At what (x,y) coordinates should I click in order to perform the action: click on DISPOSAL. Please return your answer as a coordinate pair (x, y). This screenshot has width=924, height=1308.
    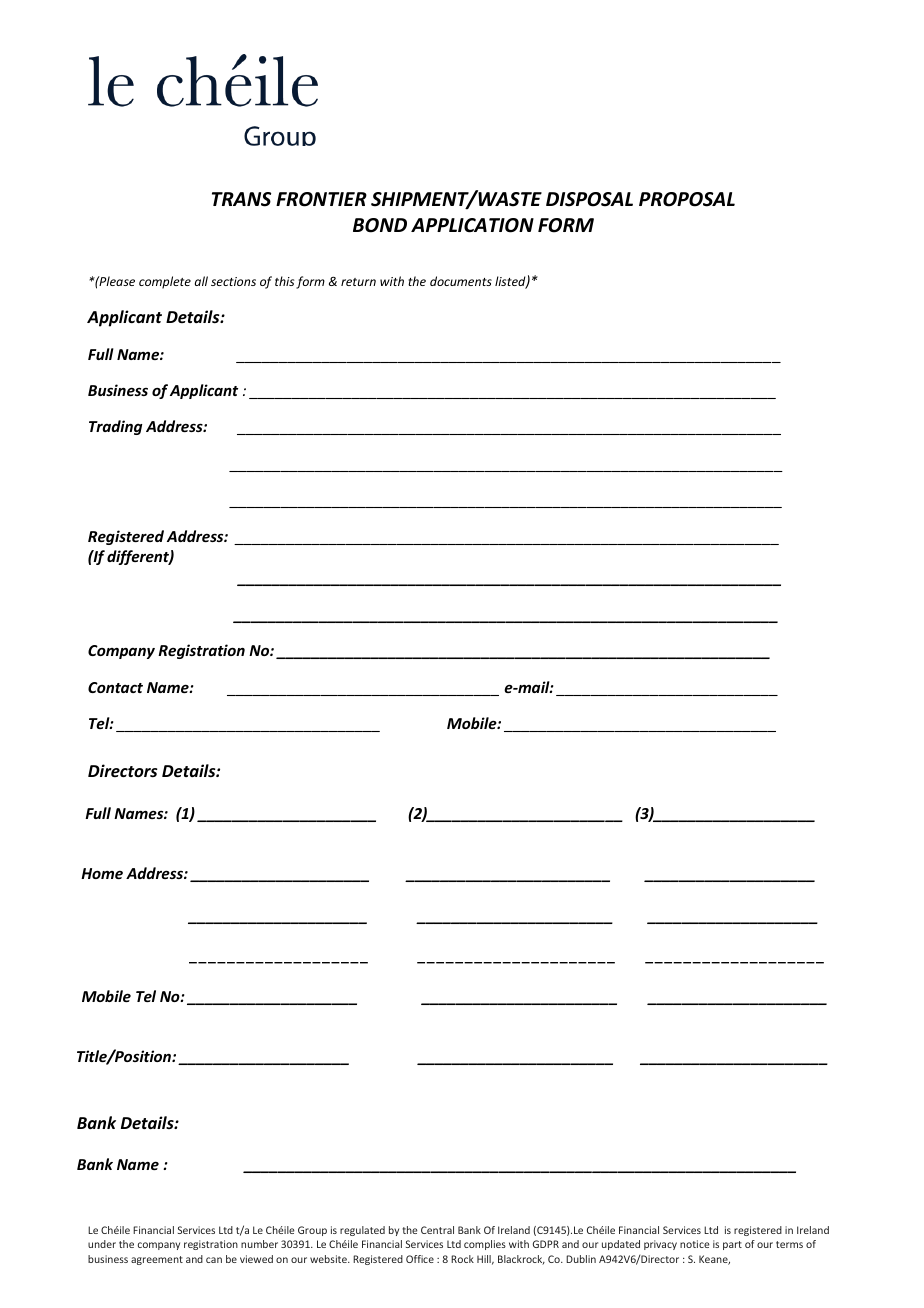
    Looking at the image, I should click on (589, 199).
